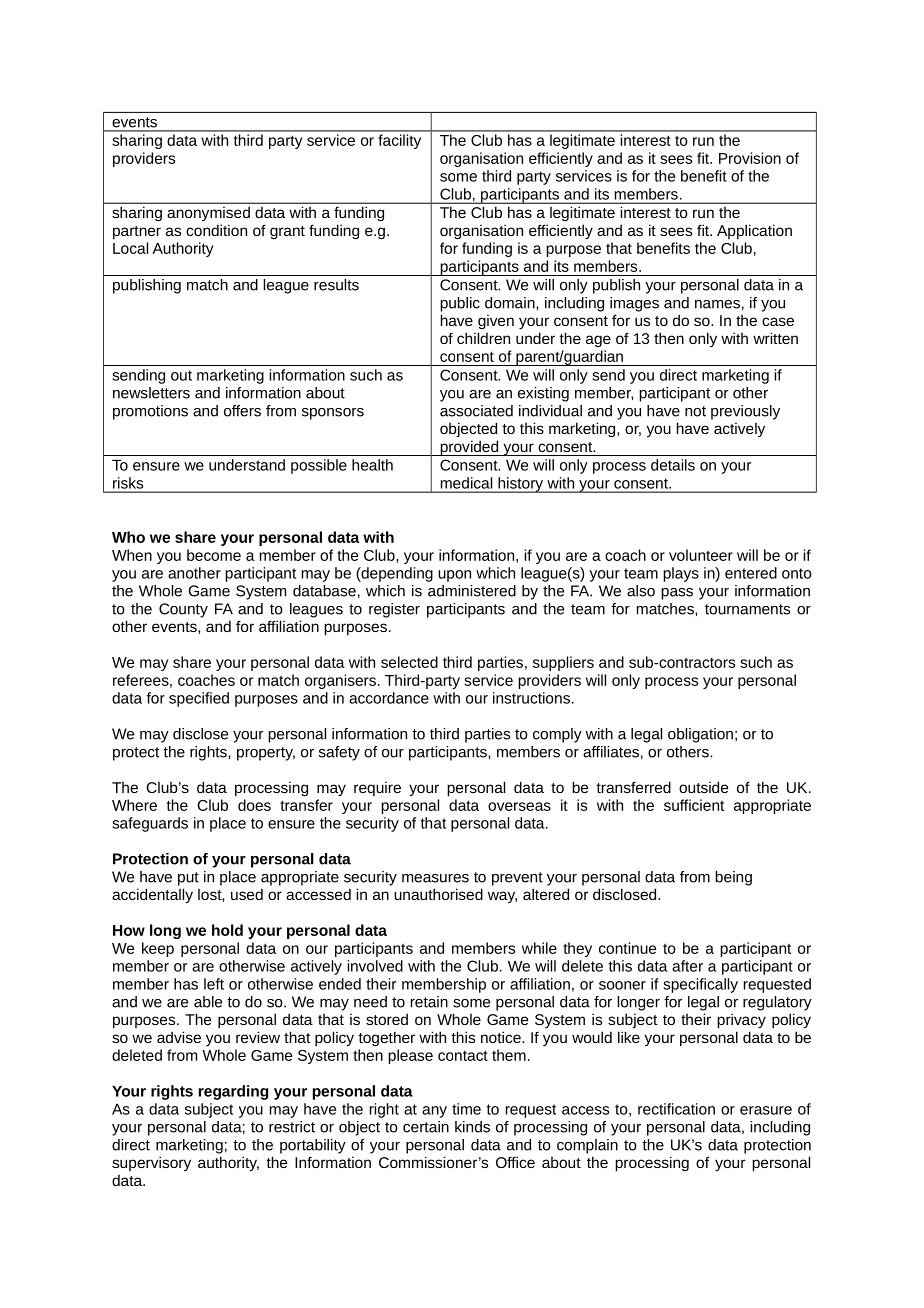 Image resolution: width=924 pixels, height=1308 pixels. Describe the element at coordinates (199, 699) in the screenshot. I see `specified` at that location.
